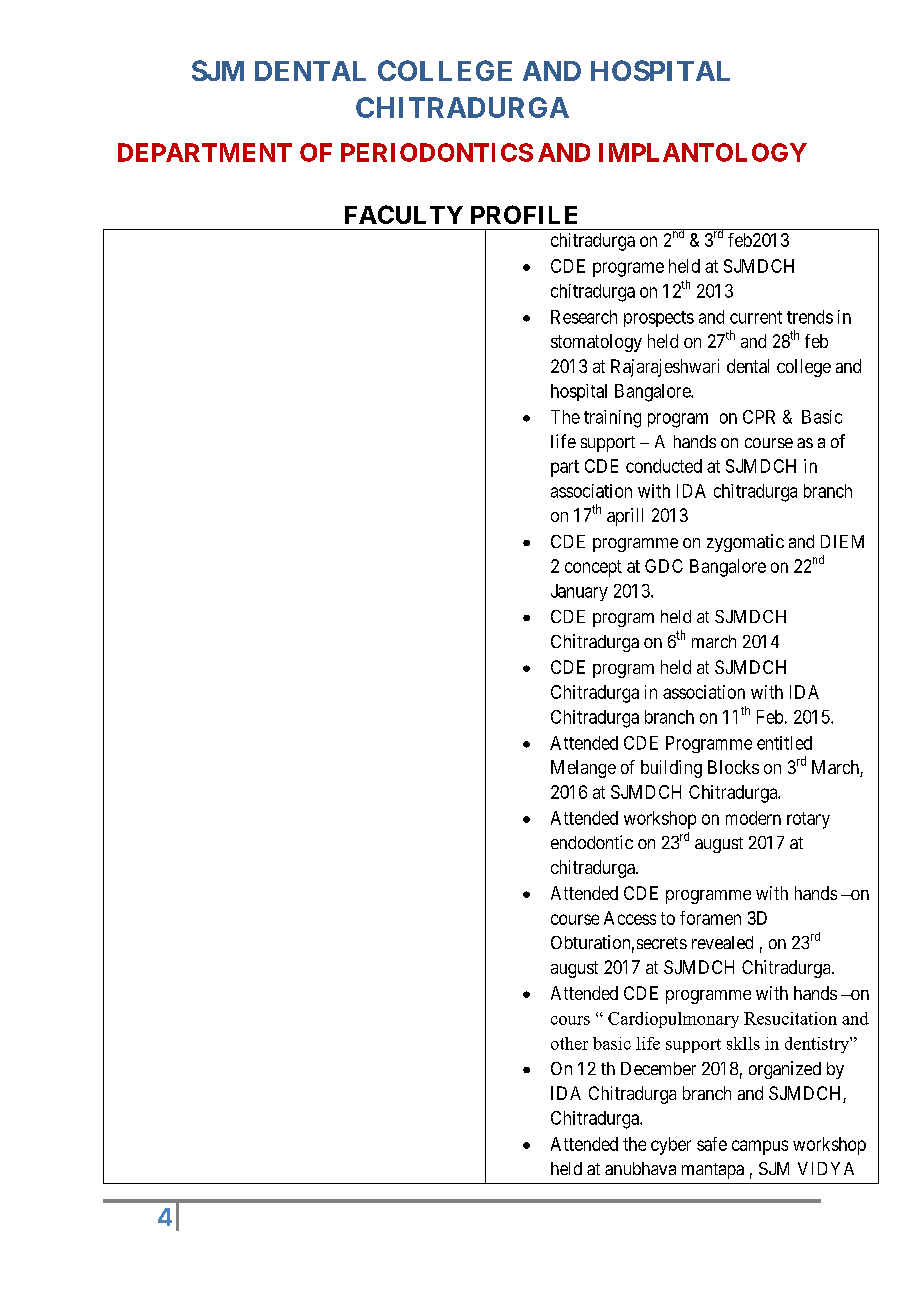 This screenshot has width=924, height=1308. What do you see at coordinates (404, 214) in the screenshot?
I see `FACULTY` at bounding box center [404, 214].
